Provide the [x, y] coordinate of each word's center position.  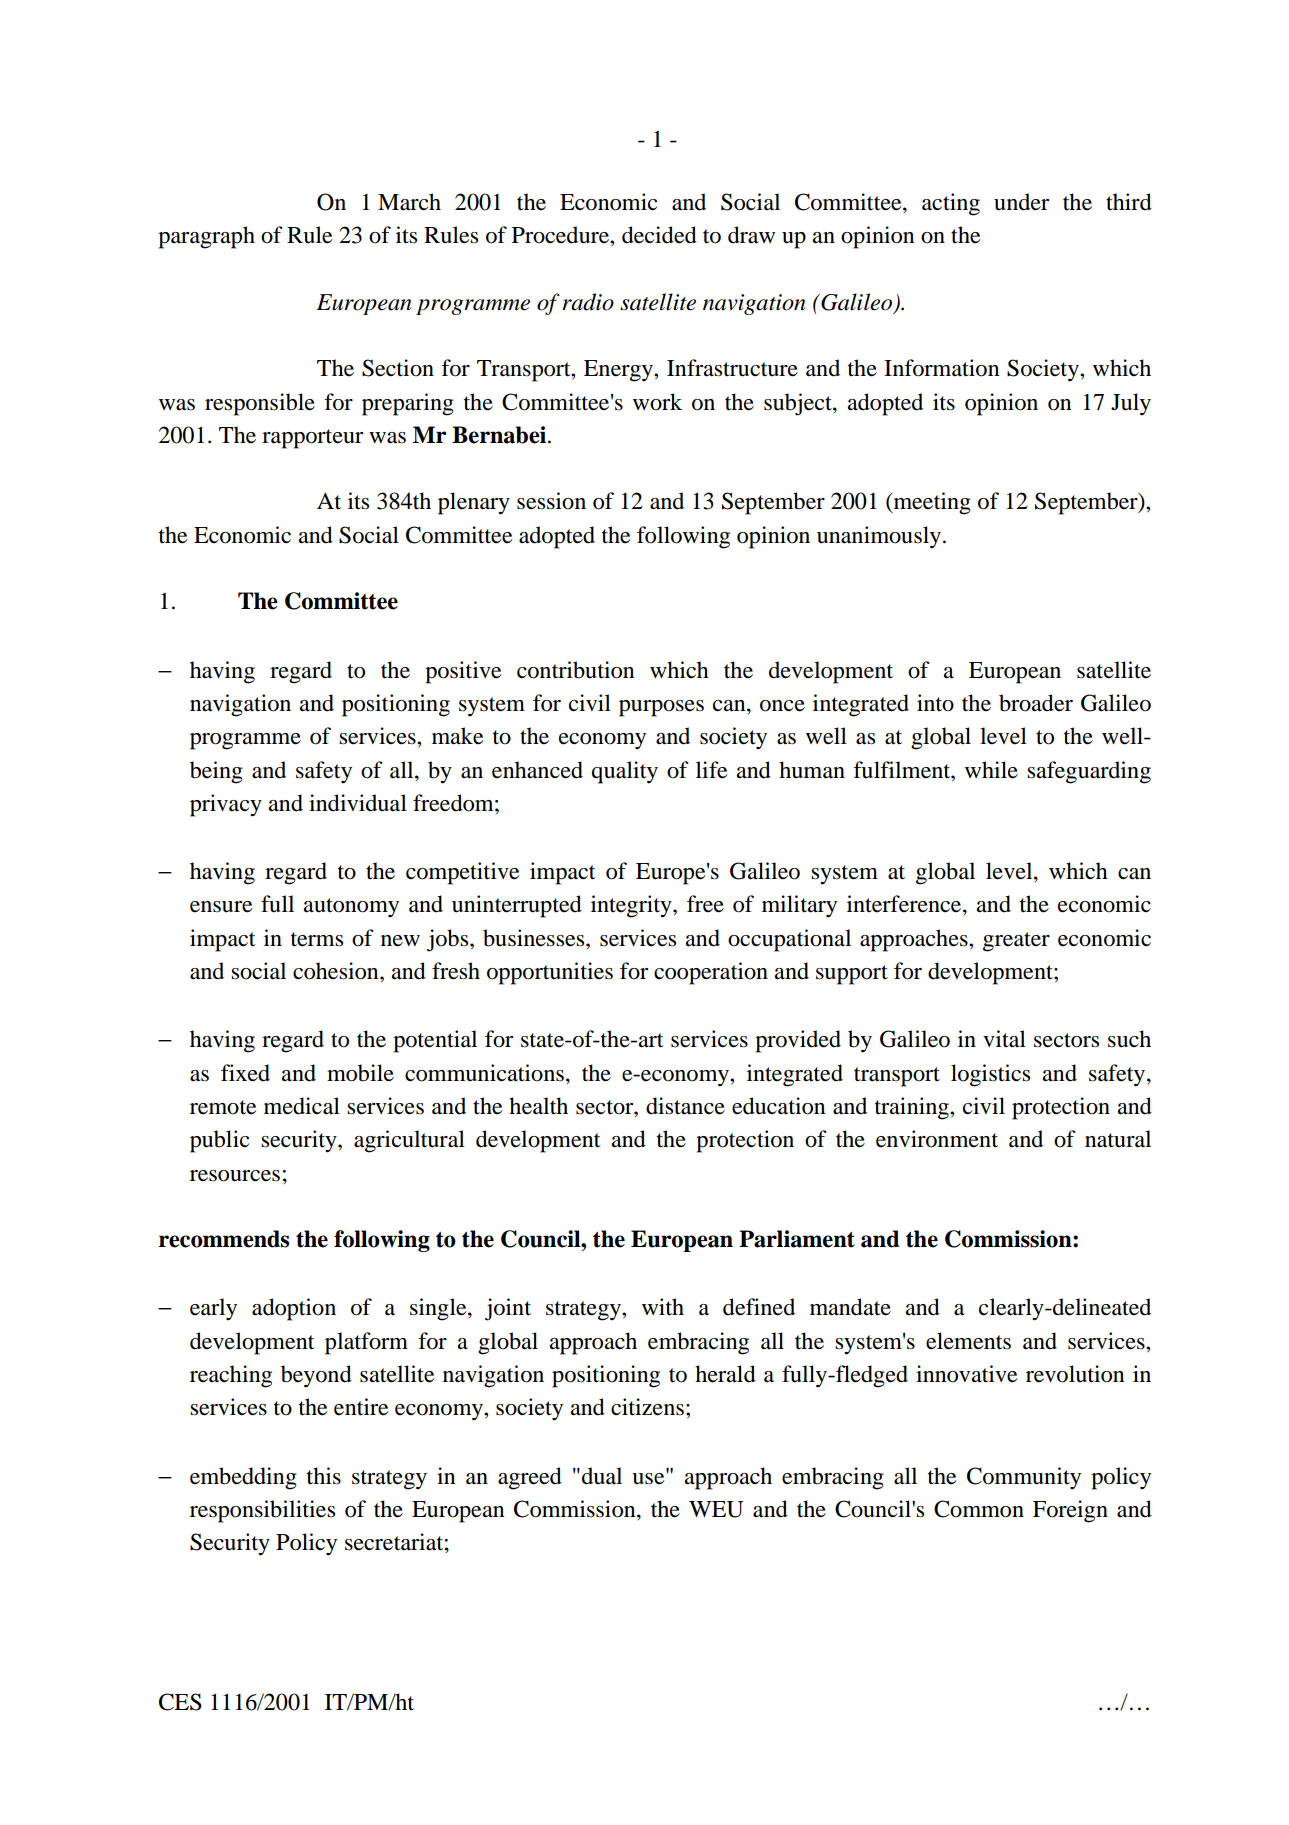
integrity [632, 906]
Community [1024, 1478]
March [409, 202]
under [1021, 202]
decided [659, 235]
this [324, 1476]
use [649, 1477]
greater [1016, 942]
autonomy [351, 908]
